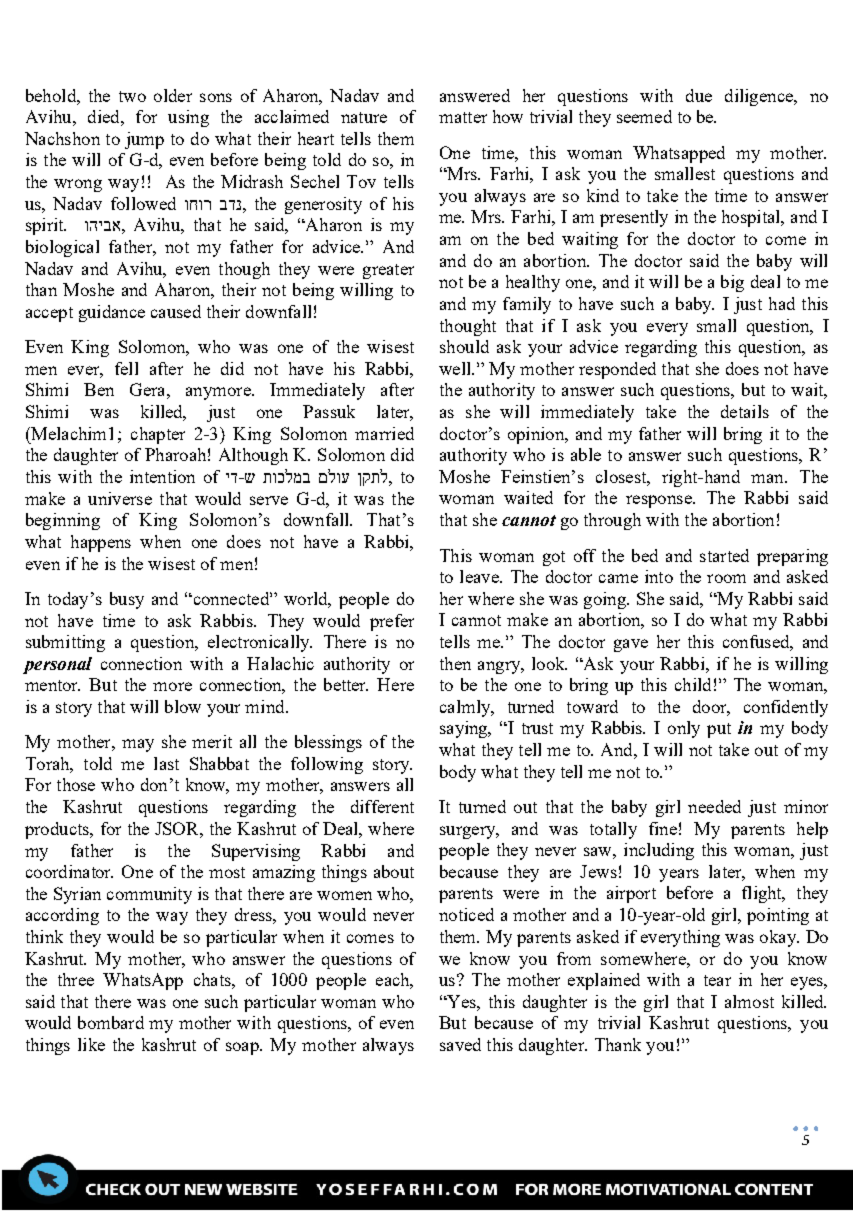 Image resolution: width=853 pixels, height=1212 pixels. What do you see at coordinates (460, 1044) in the screenshot?
I see `saved` at bounding box center [460, 1044].
